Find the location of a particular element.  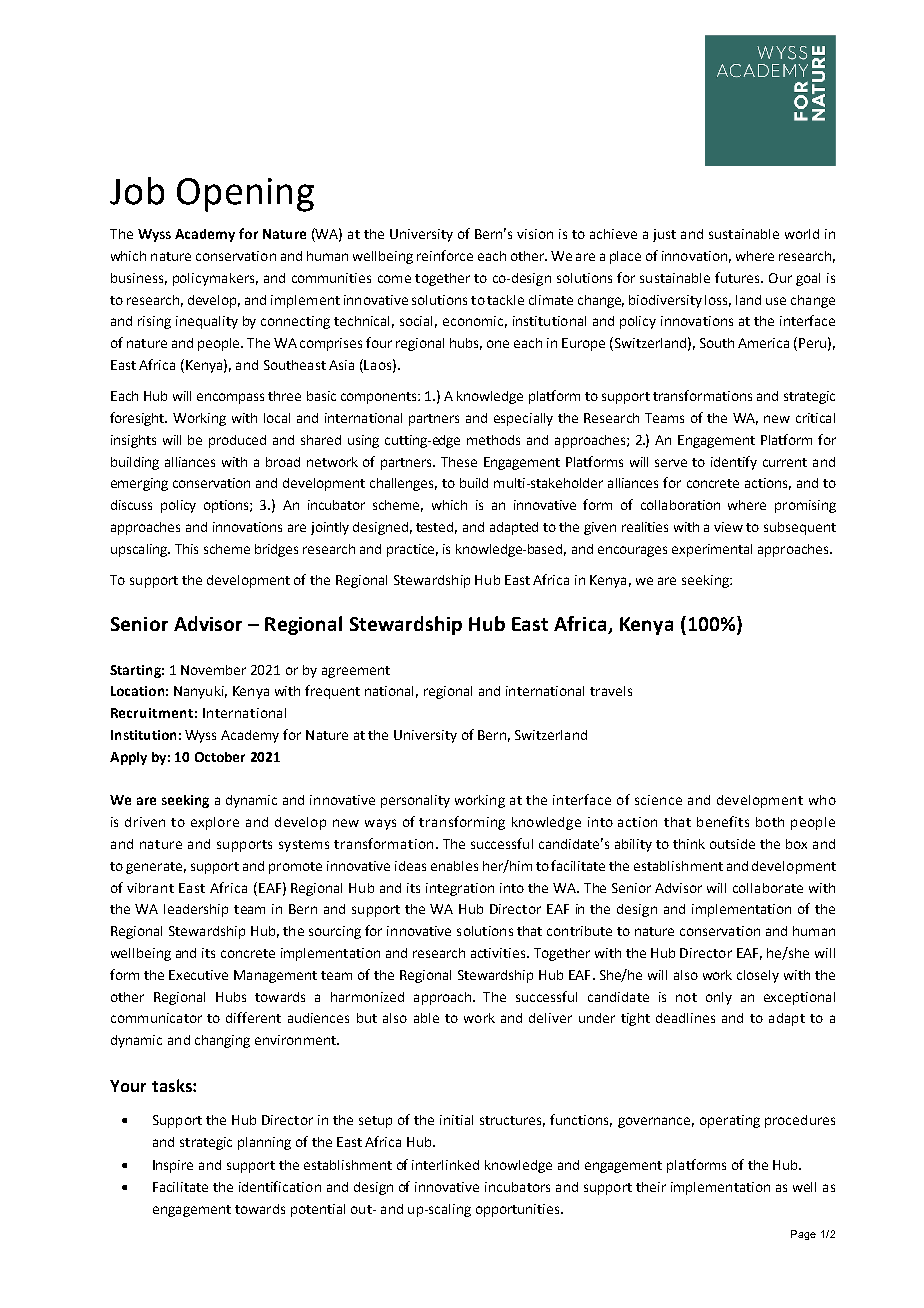

world is located at coordinates (802, 234).
